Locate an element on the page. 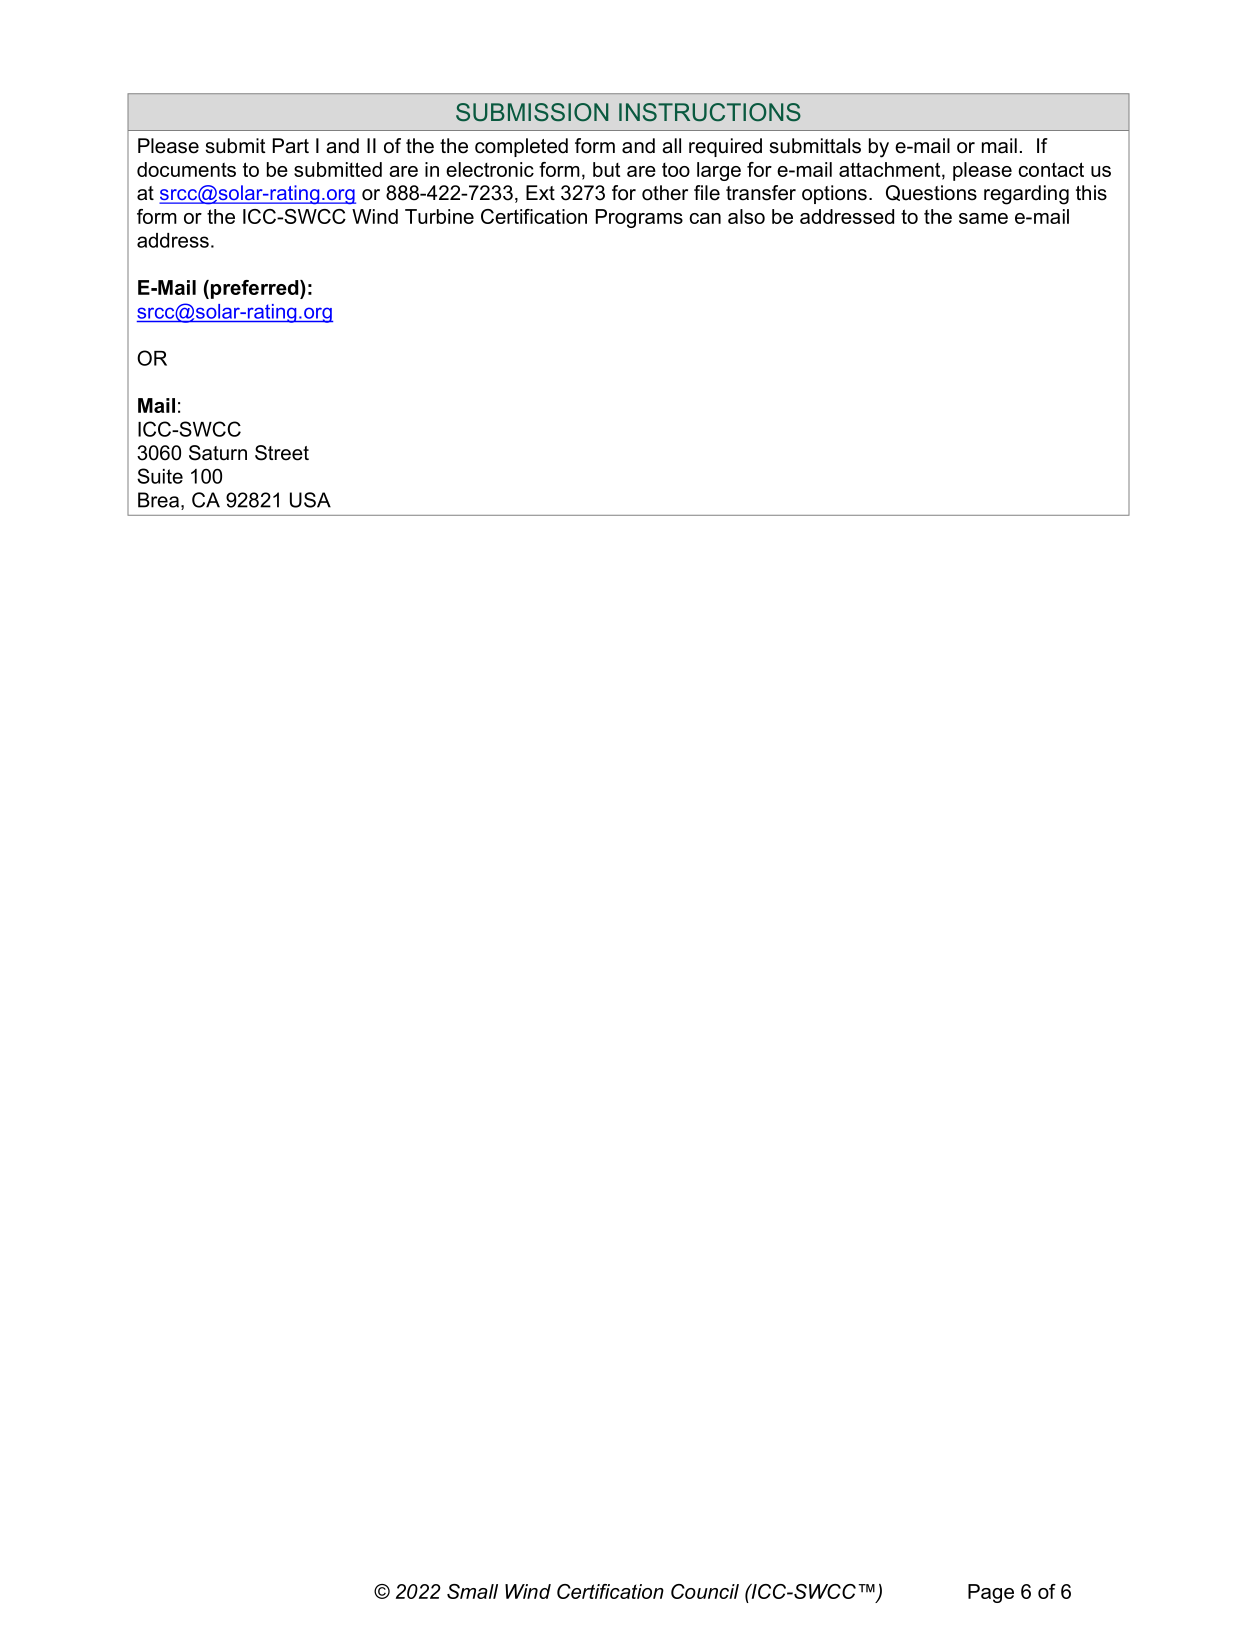 The width and height of the page is (1257, 1627). Street is located at coordinates (282, 453).
